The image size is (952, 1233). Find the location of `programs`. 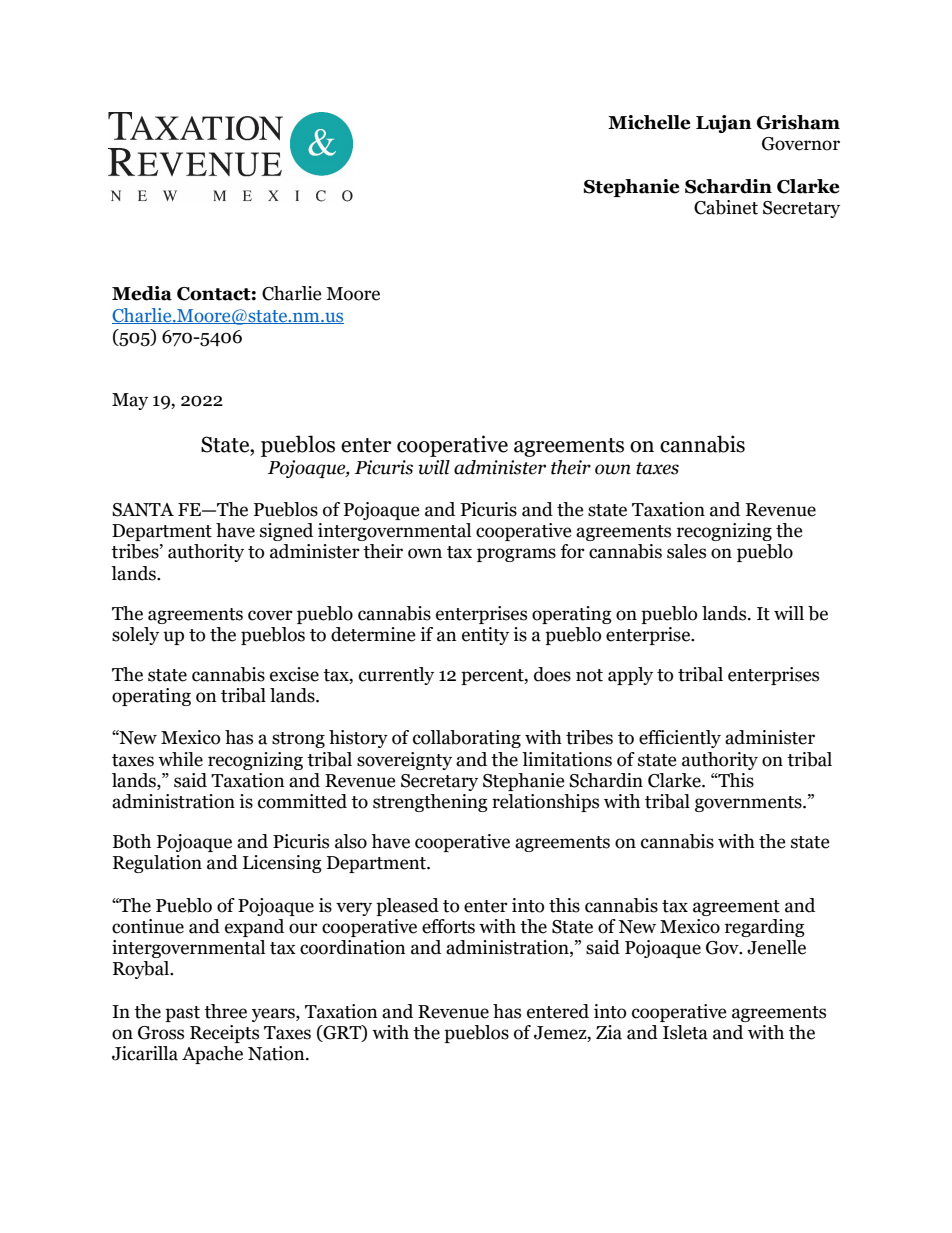

programs is located at coordinates (516, 555).
